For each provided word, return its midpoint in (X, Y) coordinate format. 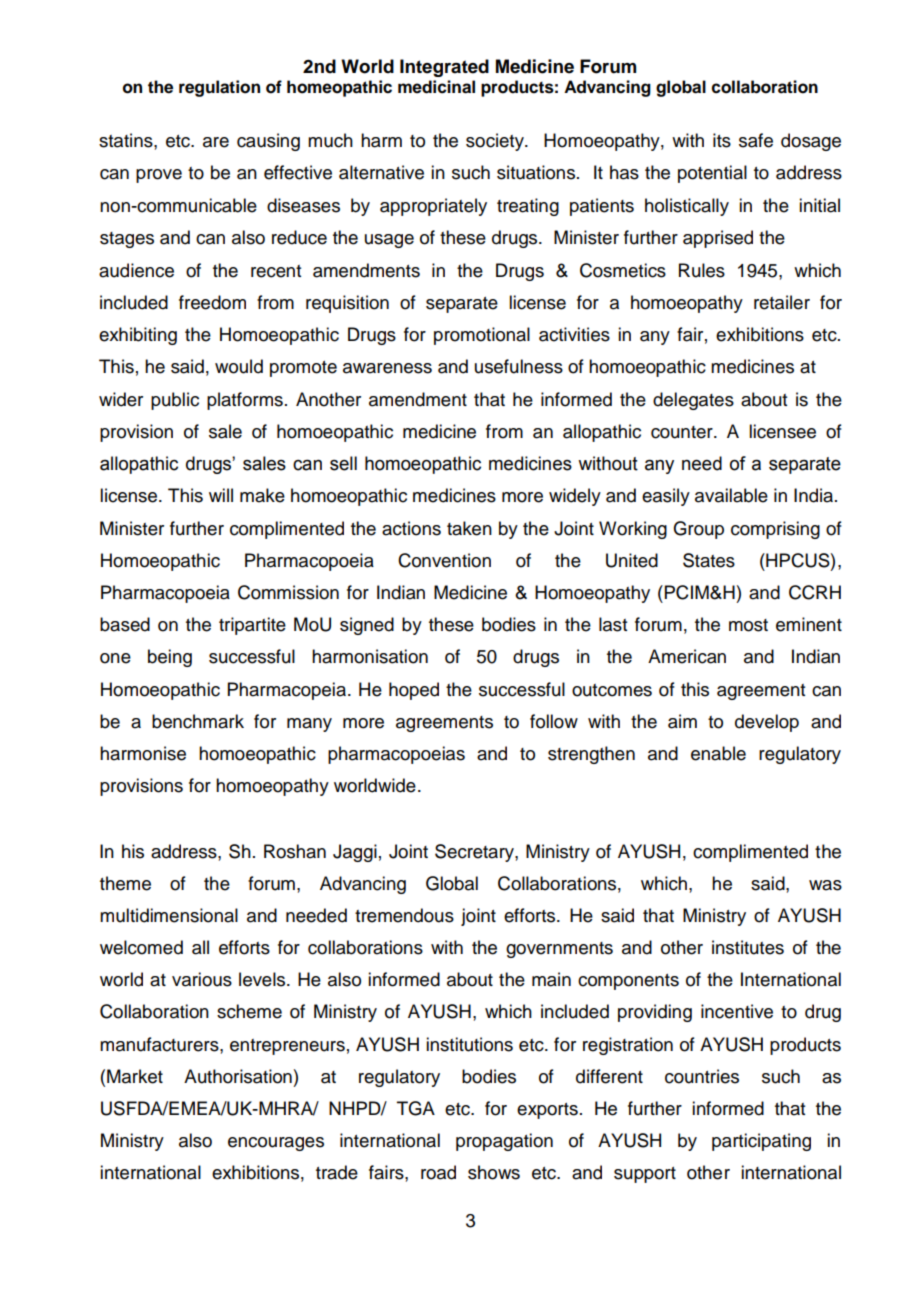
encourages (276, 1144)
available (731, 495)
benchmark (198, 721)
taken (469, 528)
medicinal (436, 87)
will (221, 495)
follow (554, 721)
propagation (504, 1142)
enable (718, 753)
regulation (219, 88)
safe (756, 140)
